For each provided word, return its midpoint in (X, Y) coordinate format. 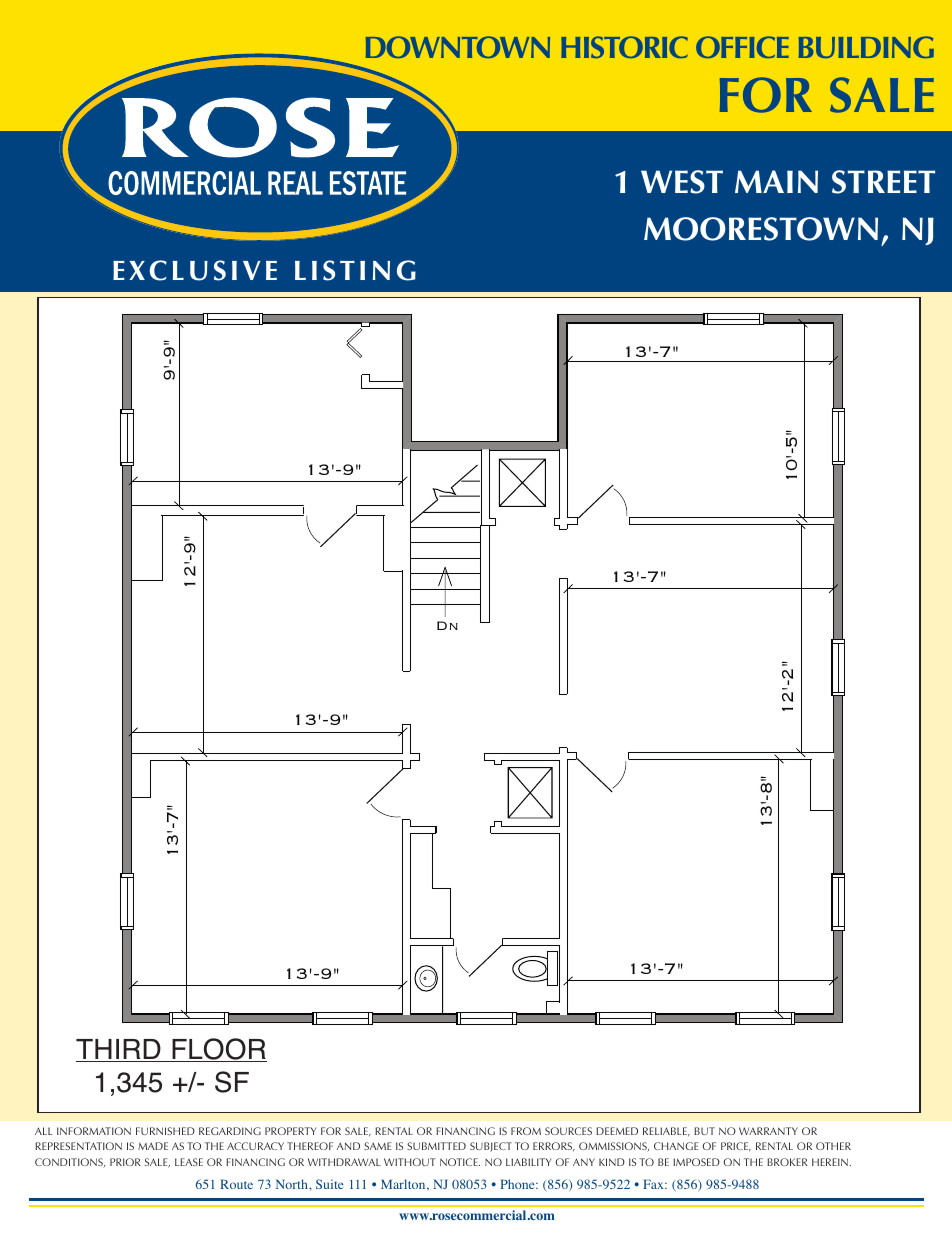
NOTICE (460, 1162)
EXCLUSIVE (195, 270)
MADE (153, 1146)
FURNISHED (165, 1131)
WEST (682, 182)
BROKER (787, 1162)
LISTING (355, 270)
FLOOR (218, 1050)
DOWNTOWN (458, 47)
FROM (526, 1131)
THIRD (119, 1050)
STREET (883, 182)
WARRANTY (768, 1131)
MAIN (776, 181)
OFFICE (742, 47)
